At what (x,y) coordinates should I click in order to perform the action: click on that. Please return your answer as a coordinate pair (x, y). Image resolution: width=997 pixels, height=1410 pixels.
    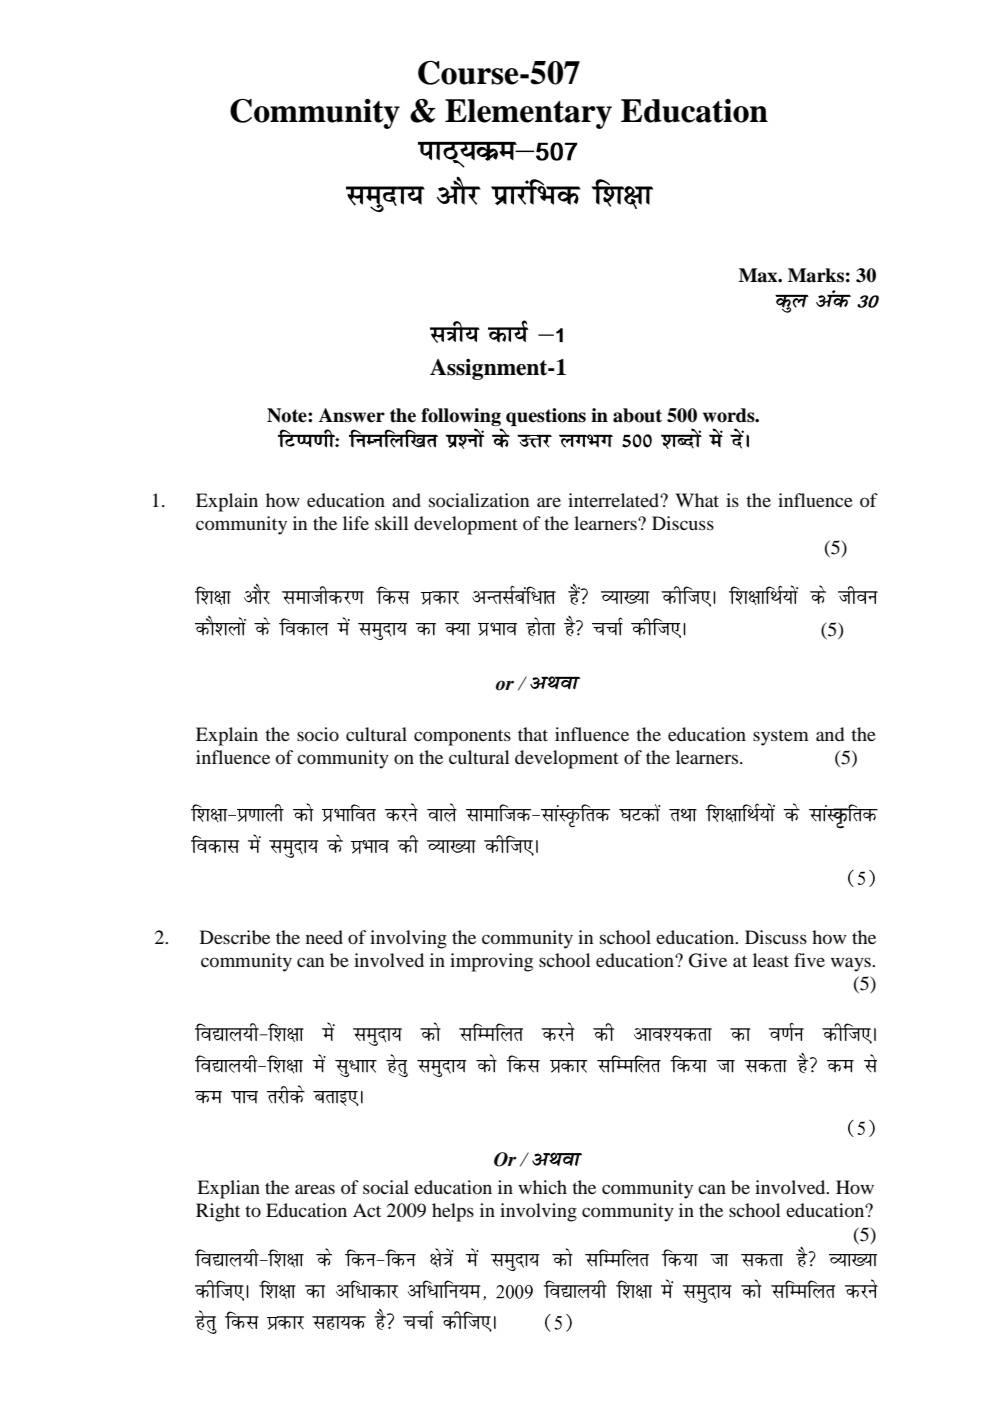
    Looking at the image, I should click on (533, 734).
